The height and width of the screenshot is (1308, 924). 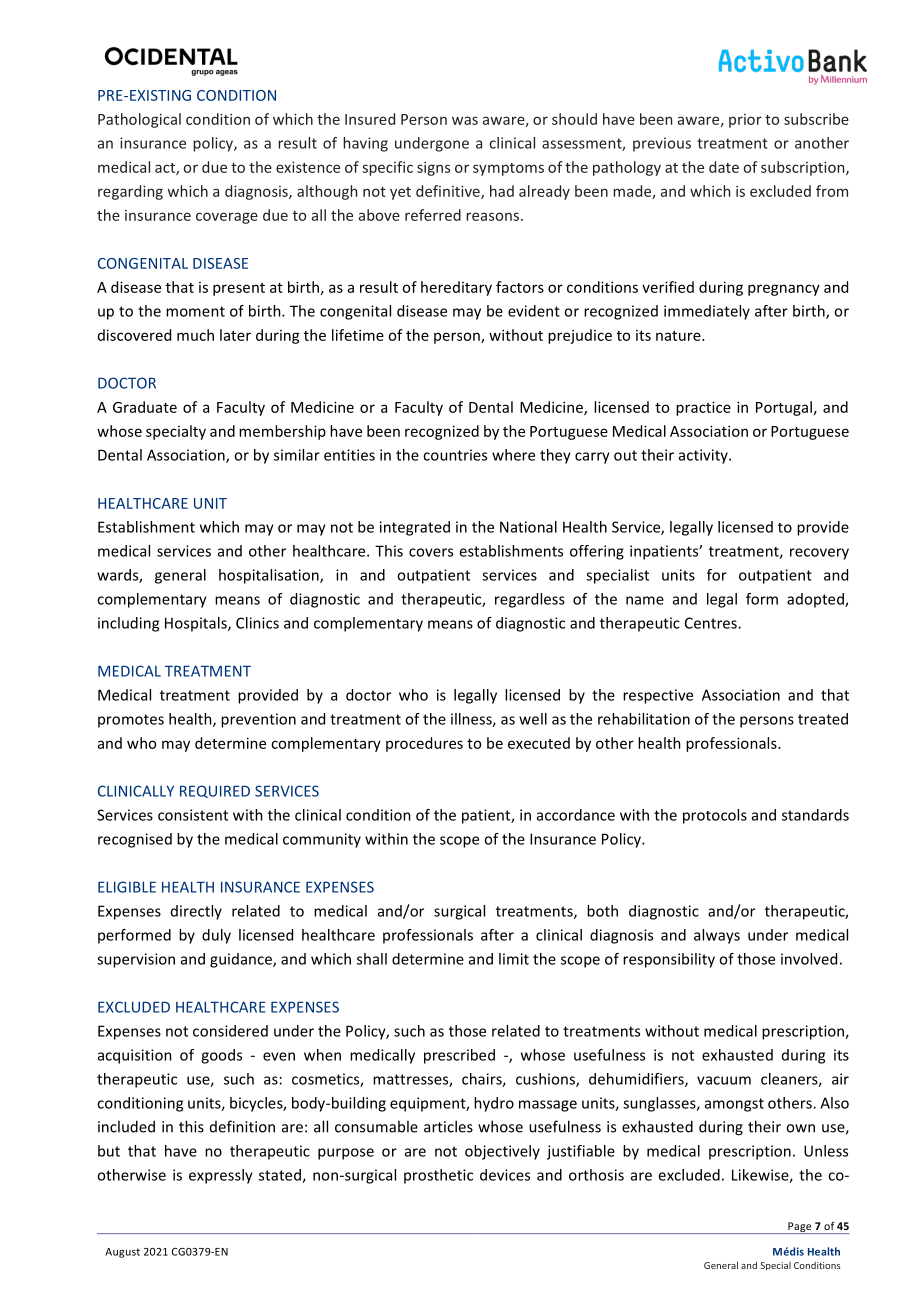 I want to click on Hospitals, so click(x=197, y=624).
